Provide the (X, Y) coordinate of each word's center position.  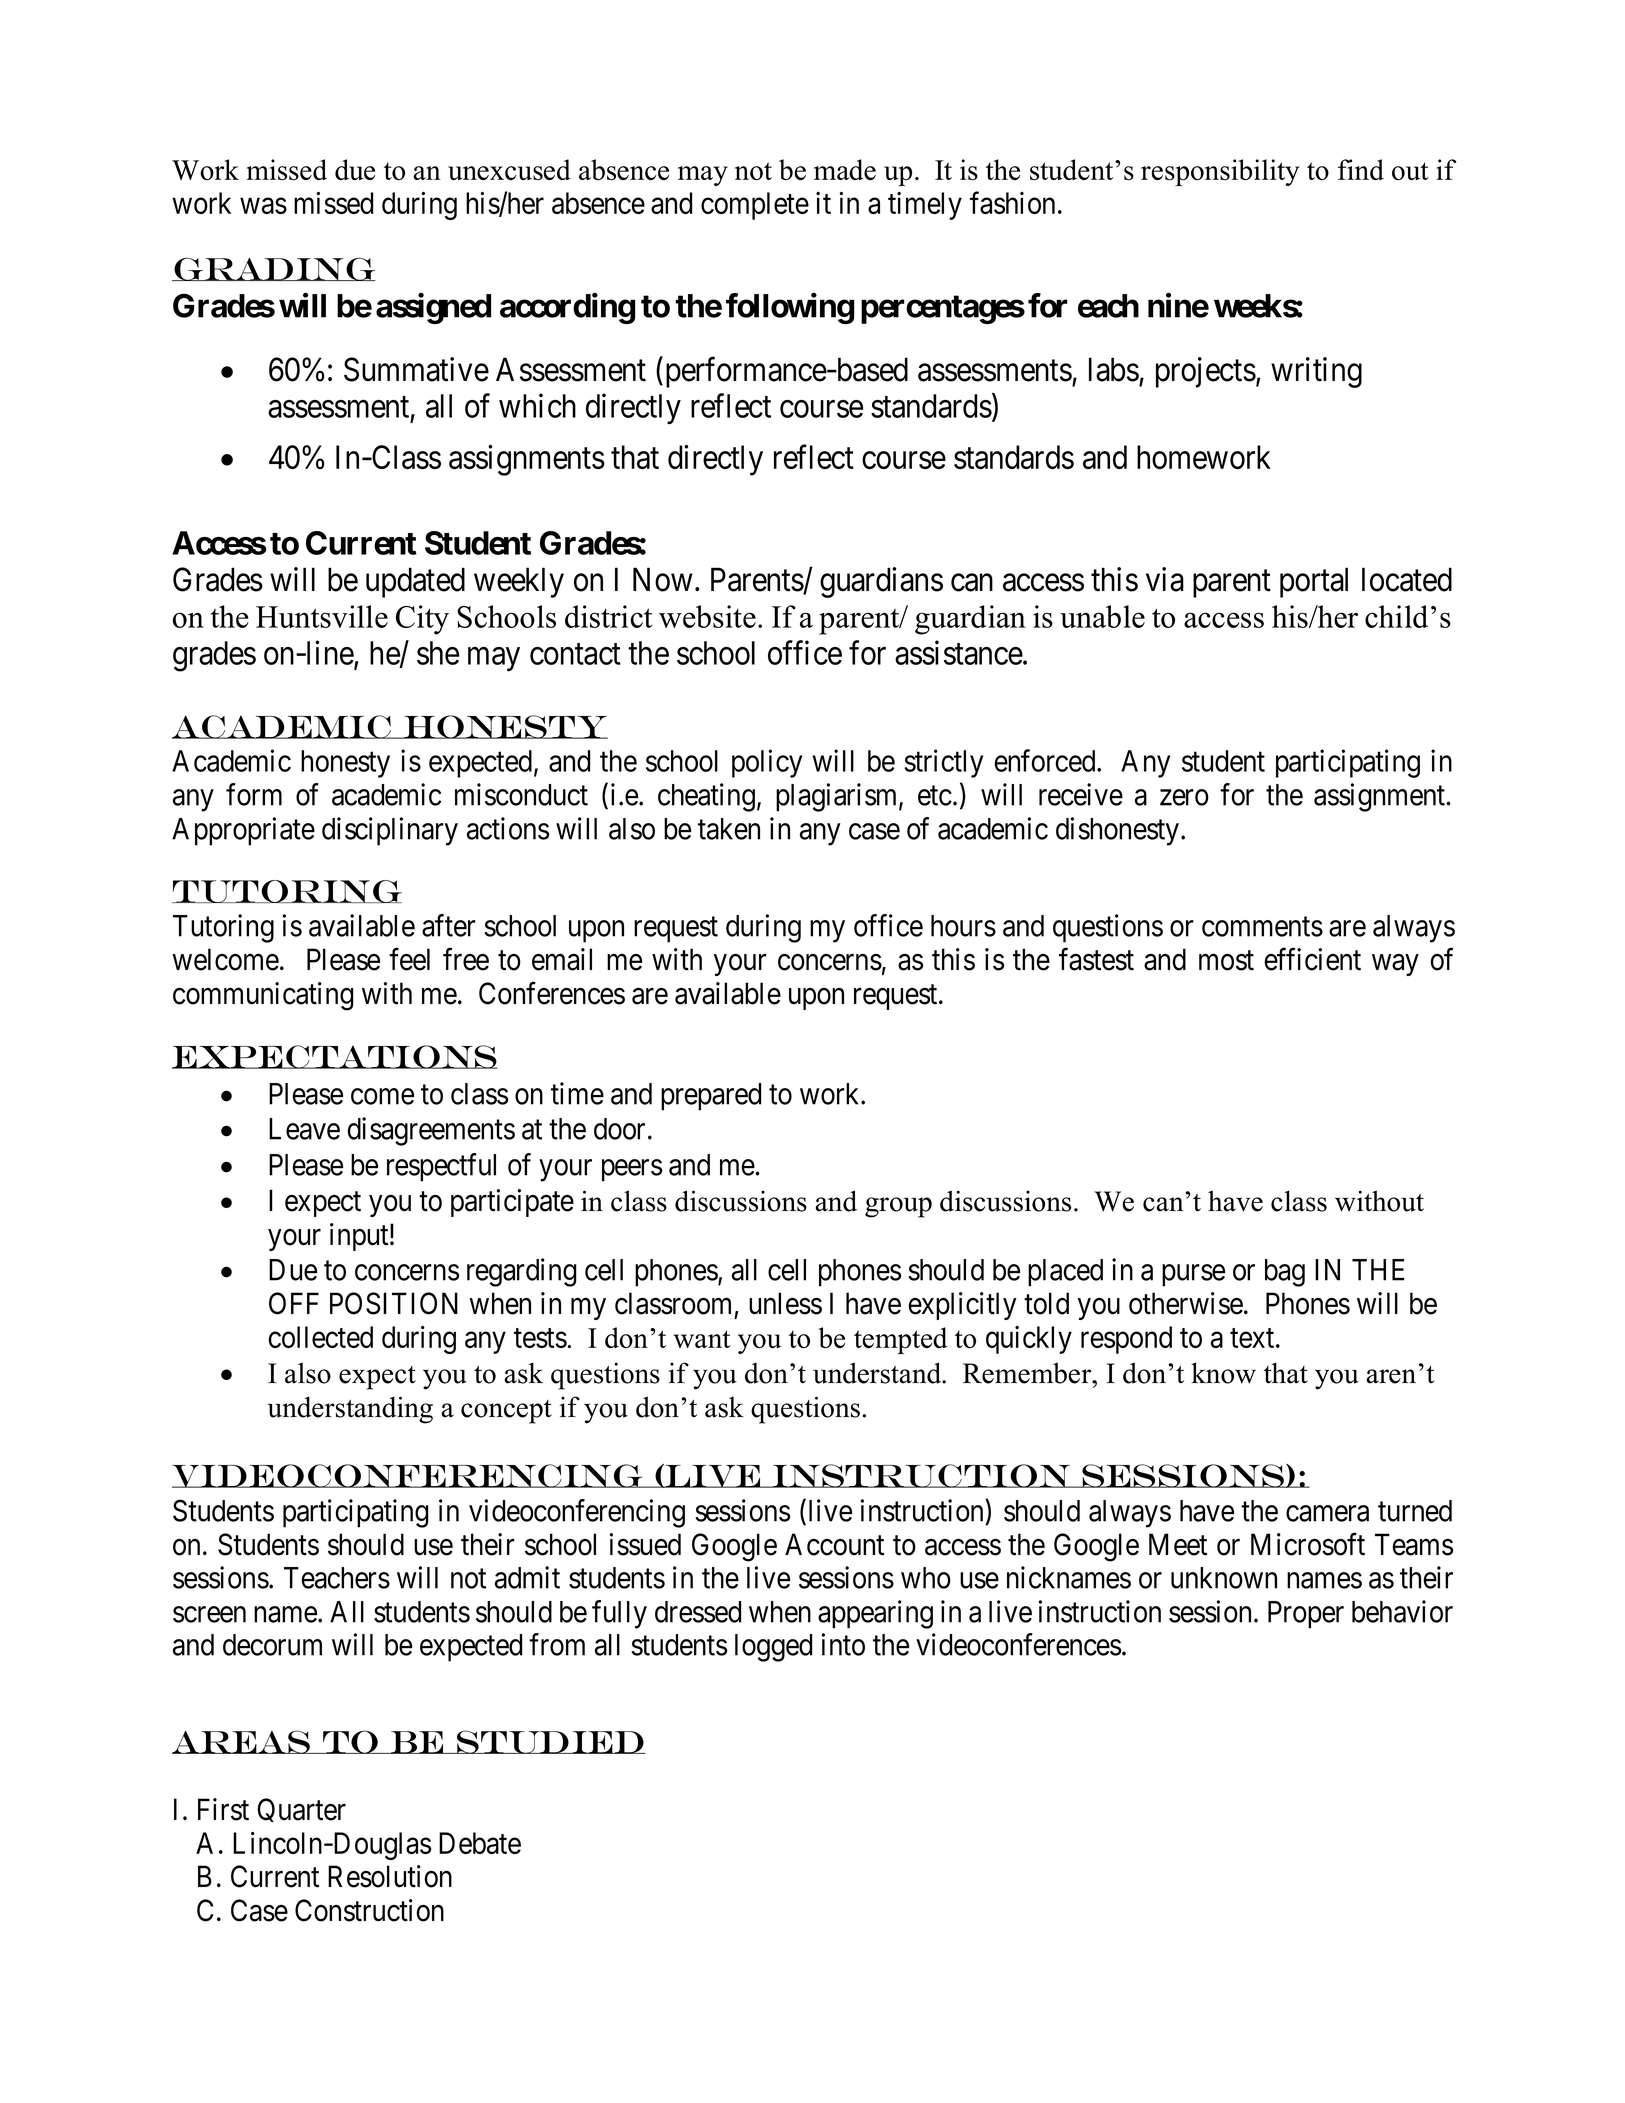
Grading (273, 269)
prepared (711, 1097)
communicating (263, 996)
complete (755, 206)
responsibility (1220, 172)
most (1226, 961)
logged (773, 1648)
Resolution (390, 1876)
